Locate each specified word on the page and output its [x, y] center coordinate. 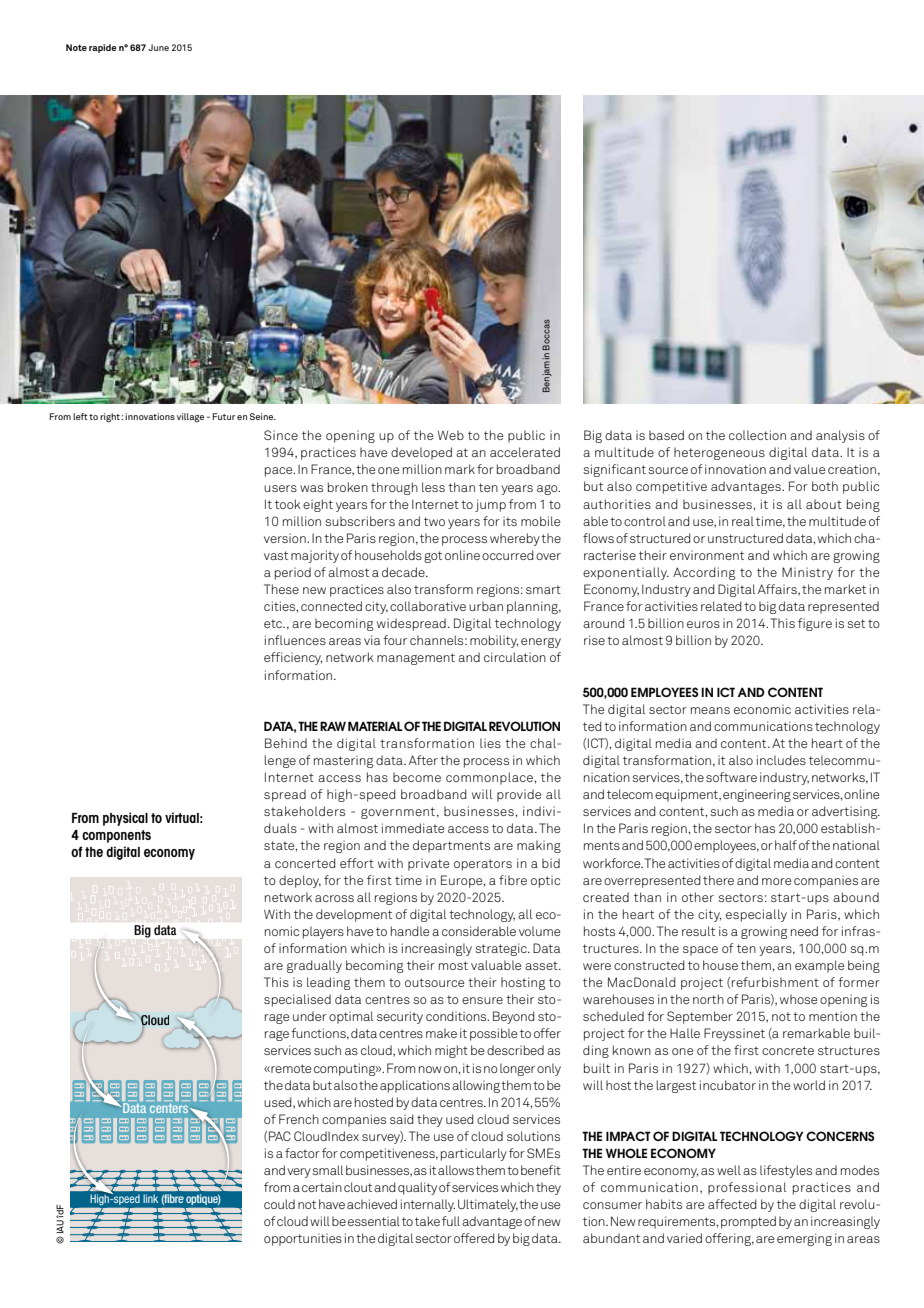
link [151, 1199]
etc [274, 623]
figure [815, 624]
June [158, 47]
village [190, 417]
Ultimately [488, 1205]
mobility [494, 641]
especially [756, 915]
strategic [502, 949]
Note [76, 47]
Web [451, 435]
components [116, 836]
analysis [840, 436]
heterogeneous [719, 453]
